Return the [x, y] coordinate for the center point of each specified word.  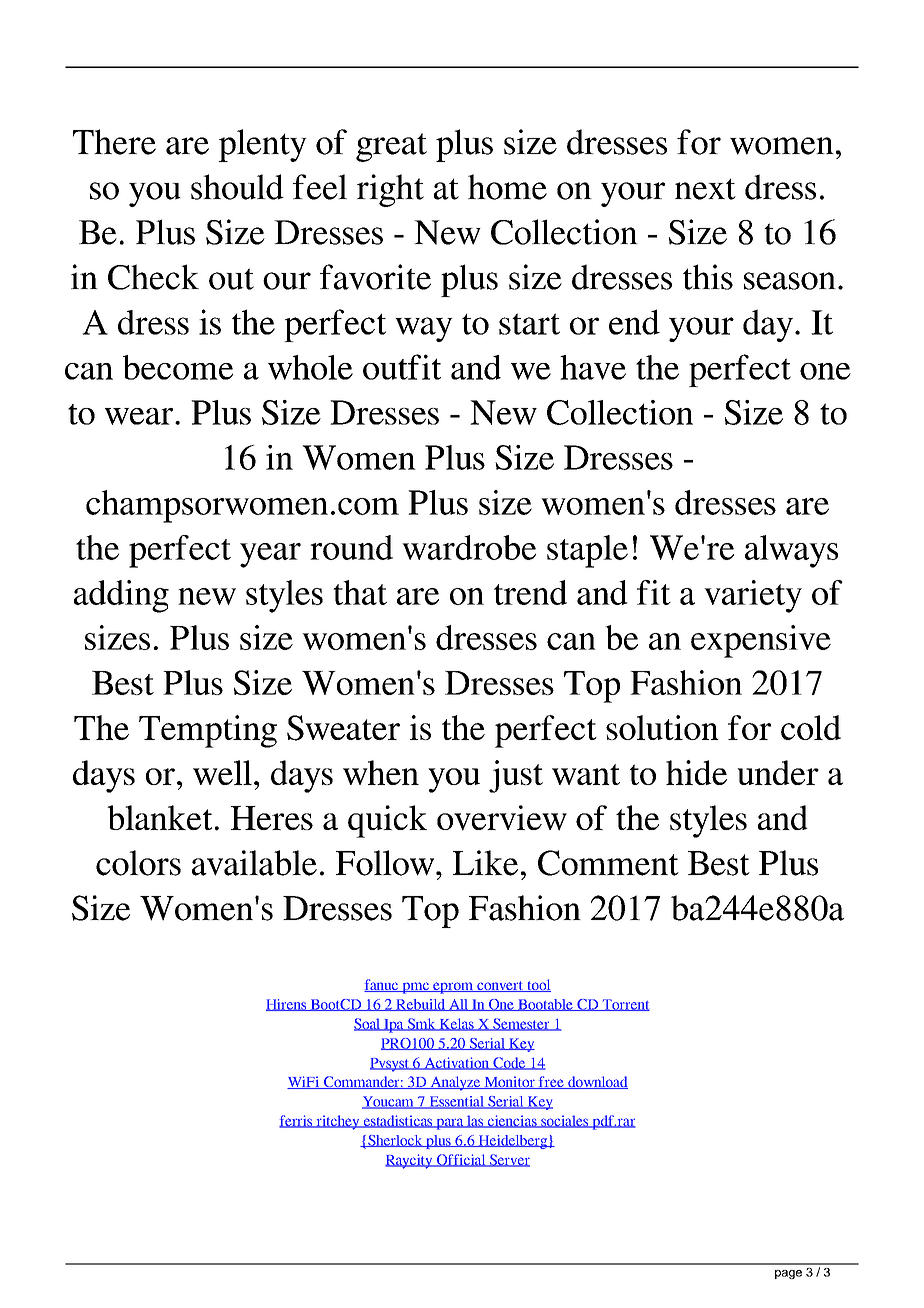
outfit [402, 367]
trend [530, 592]
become [178, 367]
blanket [159, 817]
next [705, 189]
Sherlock [395, 1141]
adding [121, 596]
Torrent [625, 1005]
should [237, 187]
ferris [297, 1121]
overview [502, 818]
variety [753, 596]
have [593, 367]
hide [696, 772]
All [459, 1005]
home [507, 187]
